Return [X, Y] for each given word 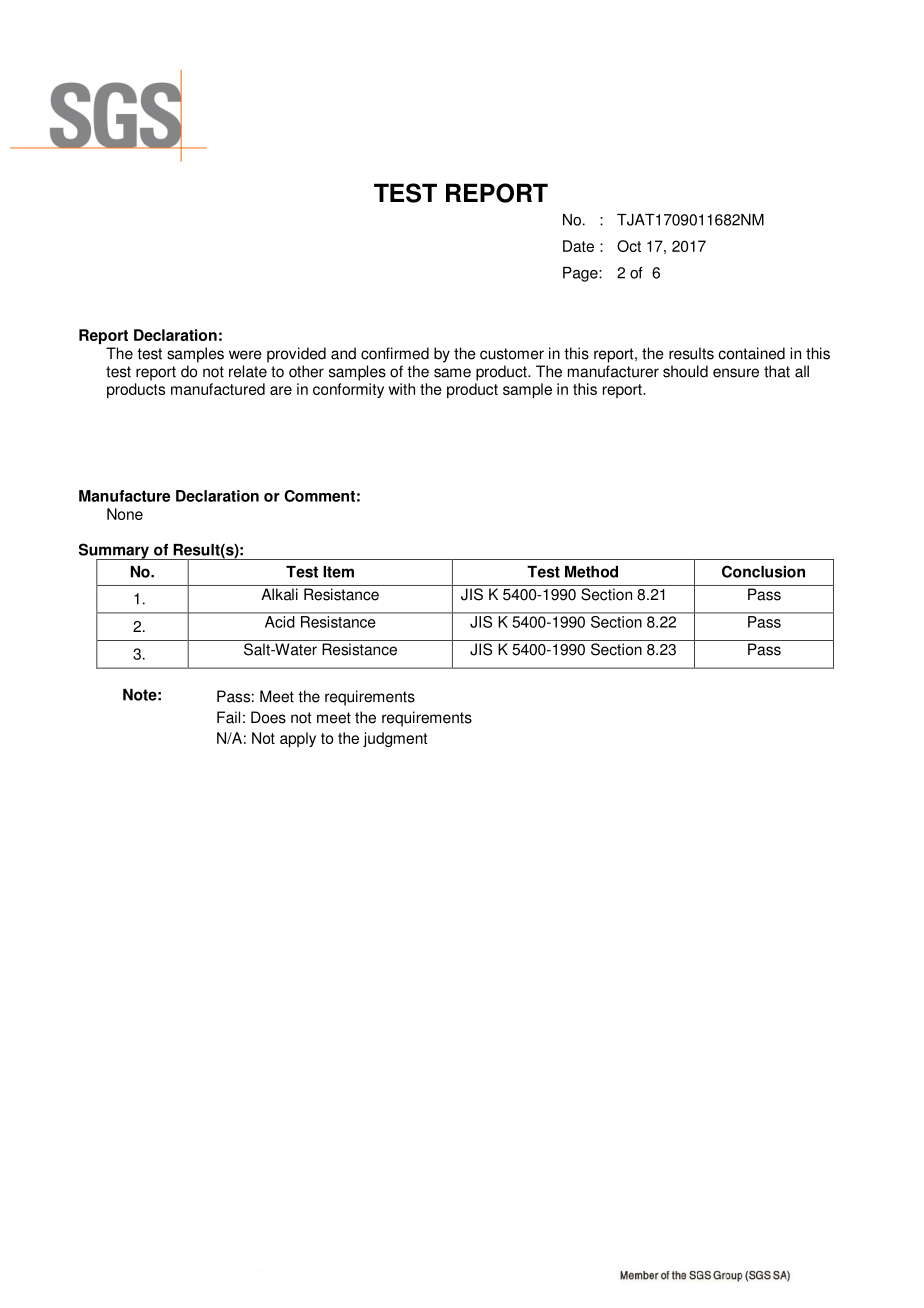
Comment [319, 496]
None [125, 514]
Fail [228, 717]
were [245, 355]
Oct [629, 246]
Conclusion [763, 571]
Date [578, 246]
